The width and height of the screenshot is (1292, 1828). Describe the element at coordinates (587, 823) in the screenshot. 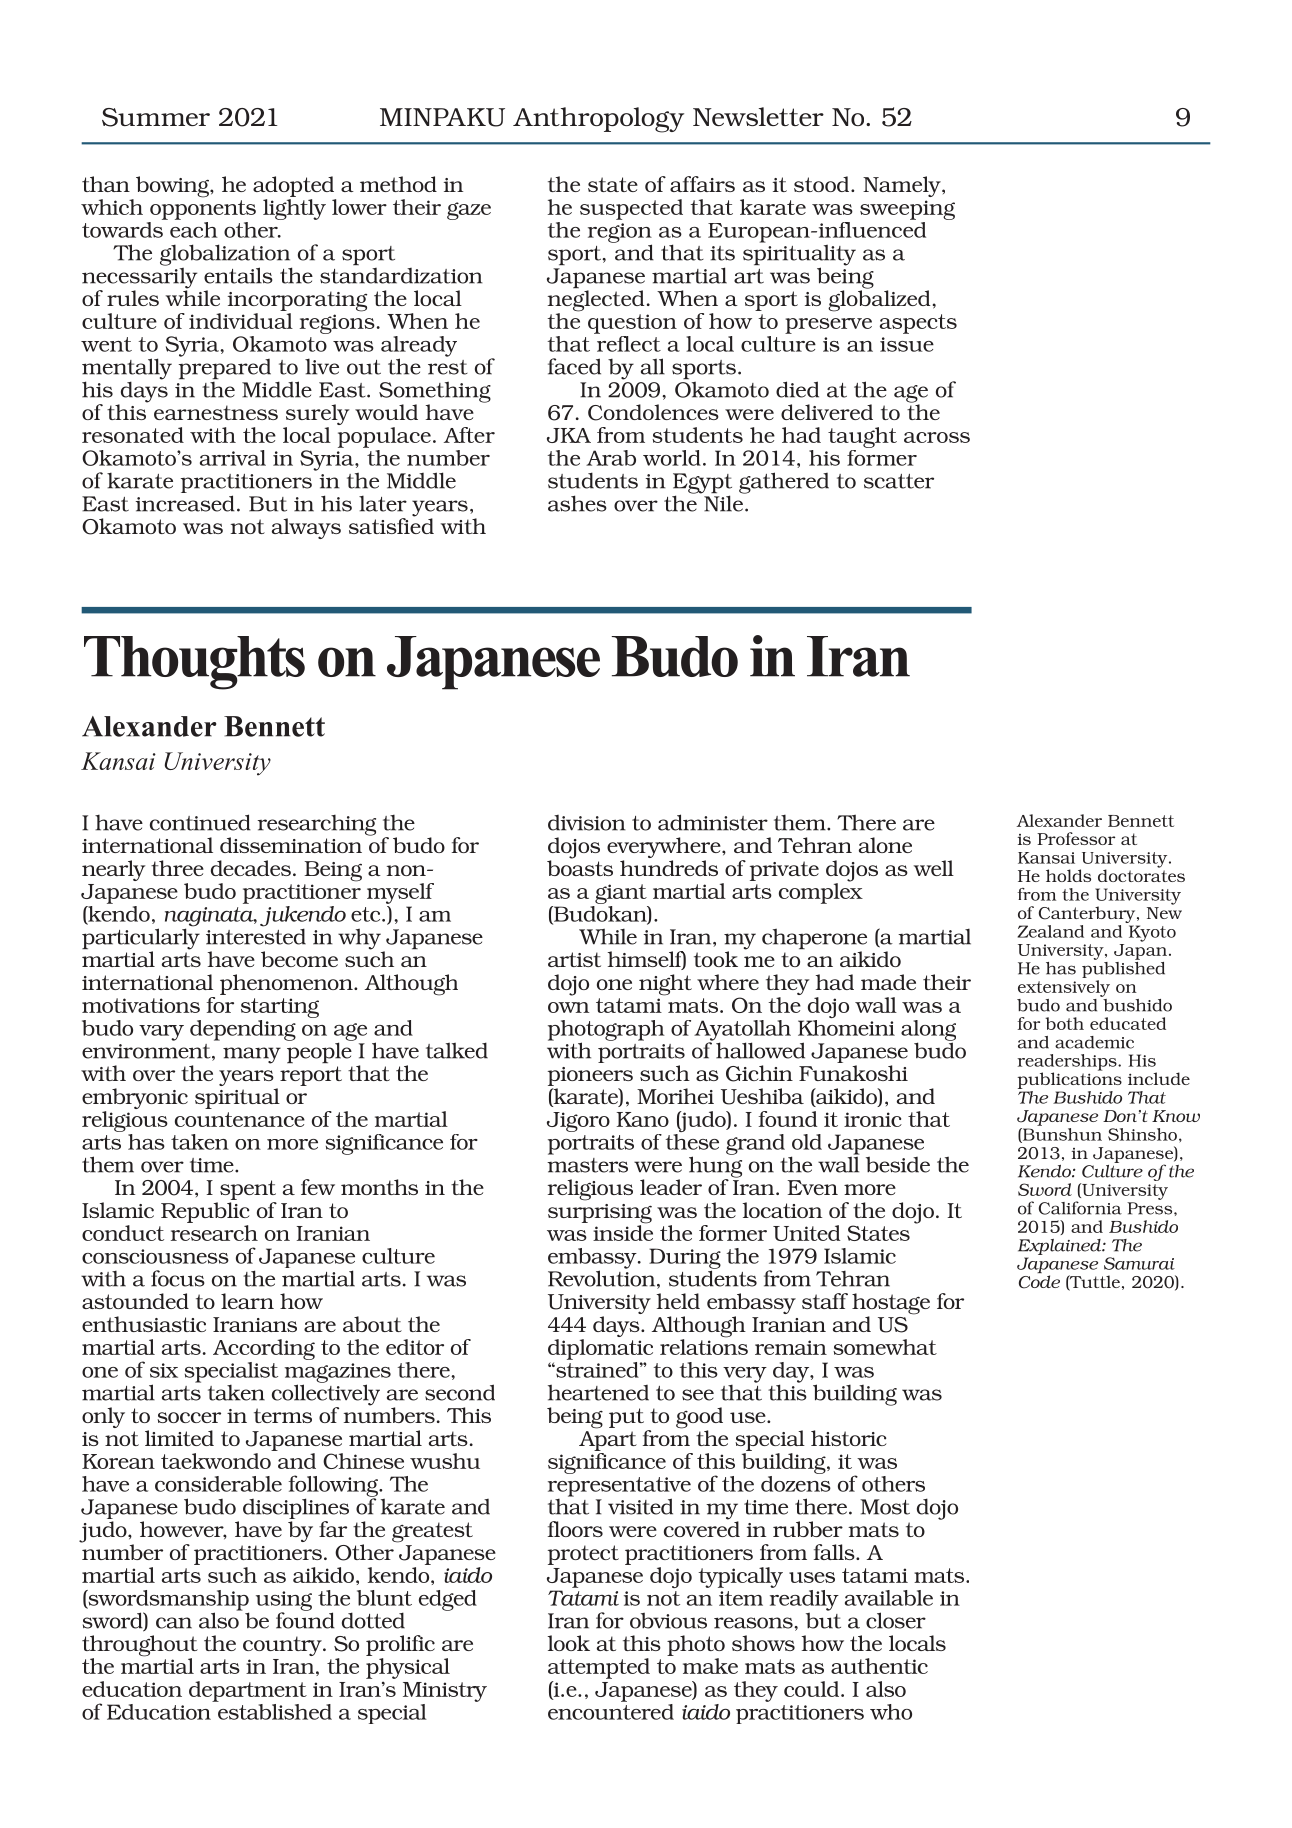

I see `division` at that location.
